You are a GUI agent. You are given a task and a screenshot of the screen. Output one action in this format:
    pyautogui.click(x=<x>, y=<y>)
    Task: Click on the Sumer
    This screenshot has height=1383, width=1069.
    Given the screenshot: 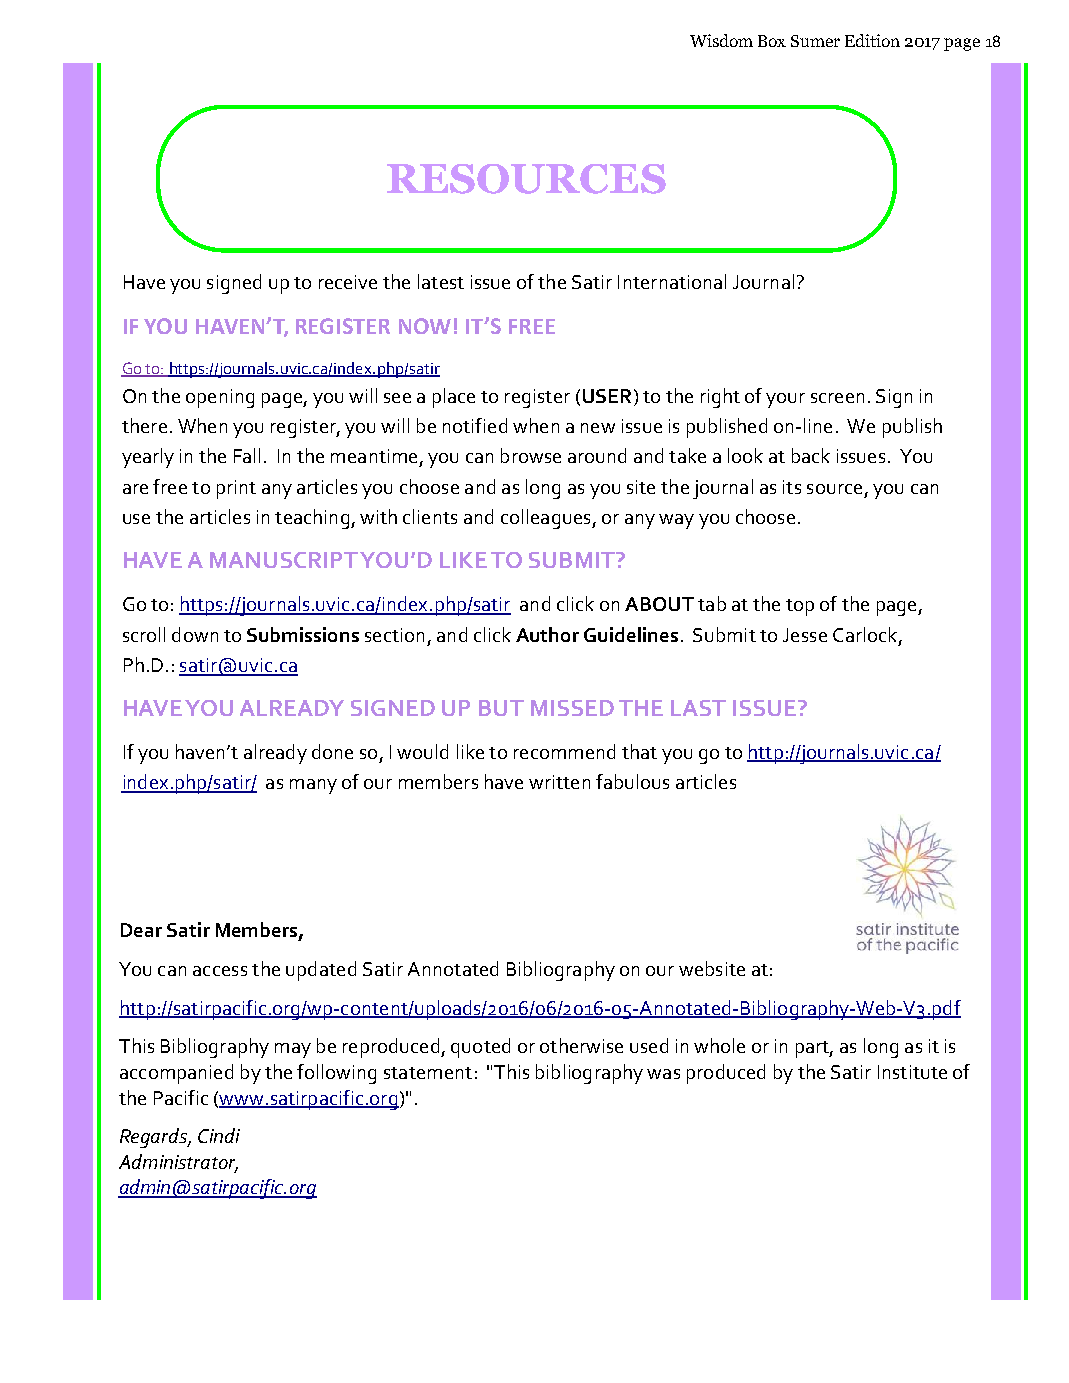 What is the action you would take?
    pyautogui.click(x=815, y=41)
